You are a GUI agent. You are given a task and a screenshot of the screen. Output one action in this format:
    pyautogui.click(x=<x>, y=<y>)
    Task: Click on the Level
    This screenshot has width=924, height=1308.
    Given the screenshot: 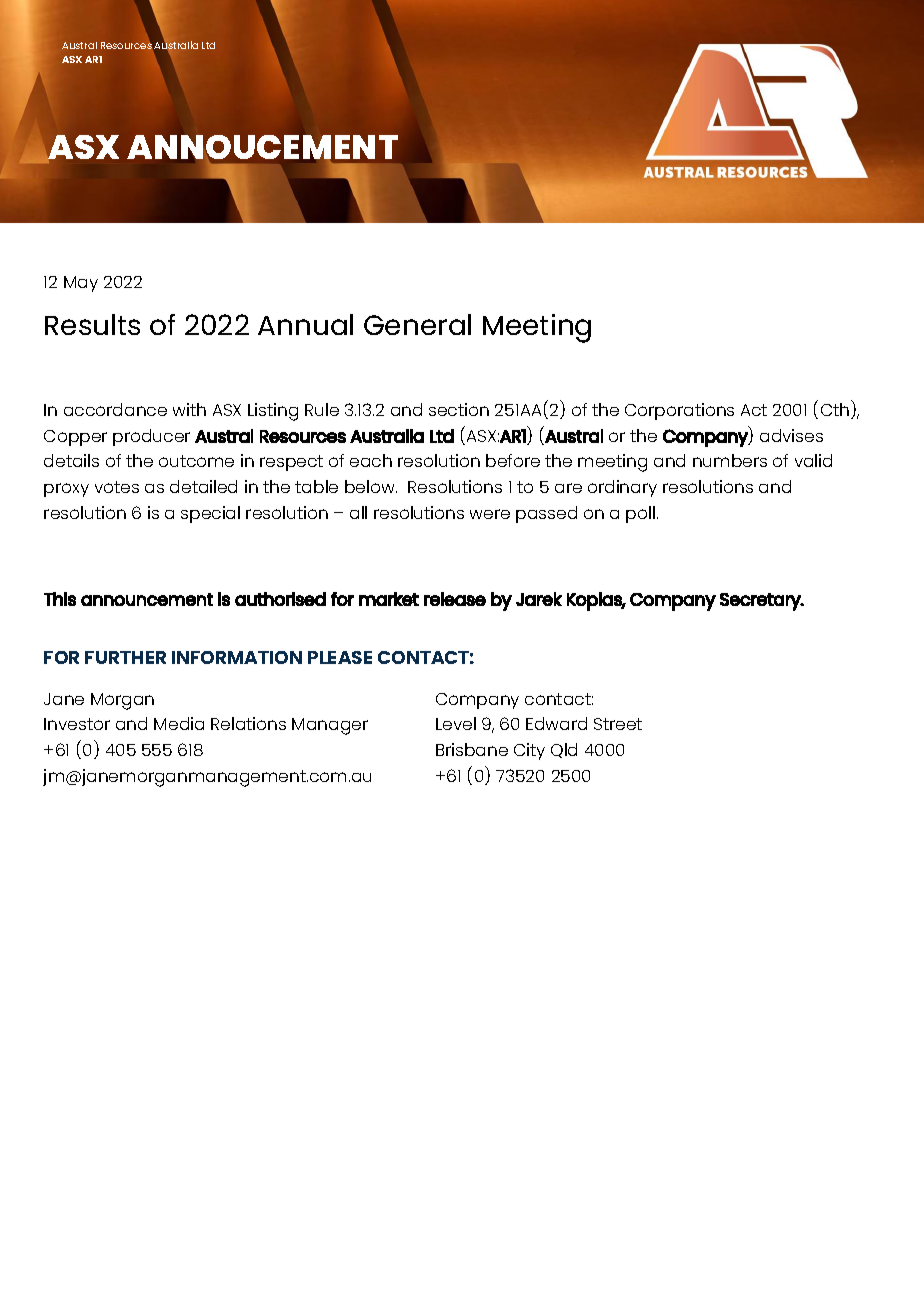 What is the action you would take?
    pyautogui.click(x=456, y=723)
